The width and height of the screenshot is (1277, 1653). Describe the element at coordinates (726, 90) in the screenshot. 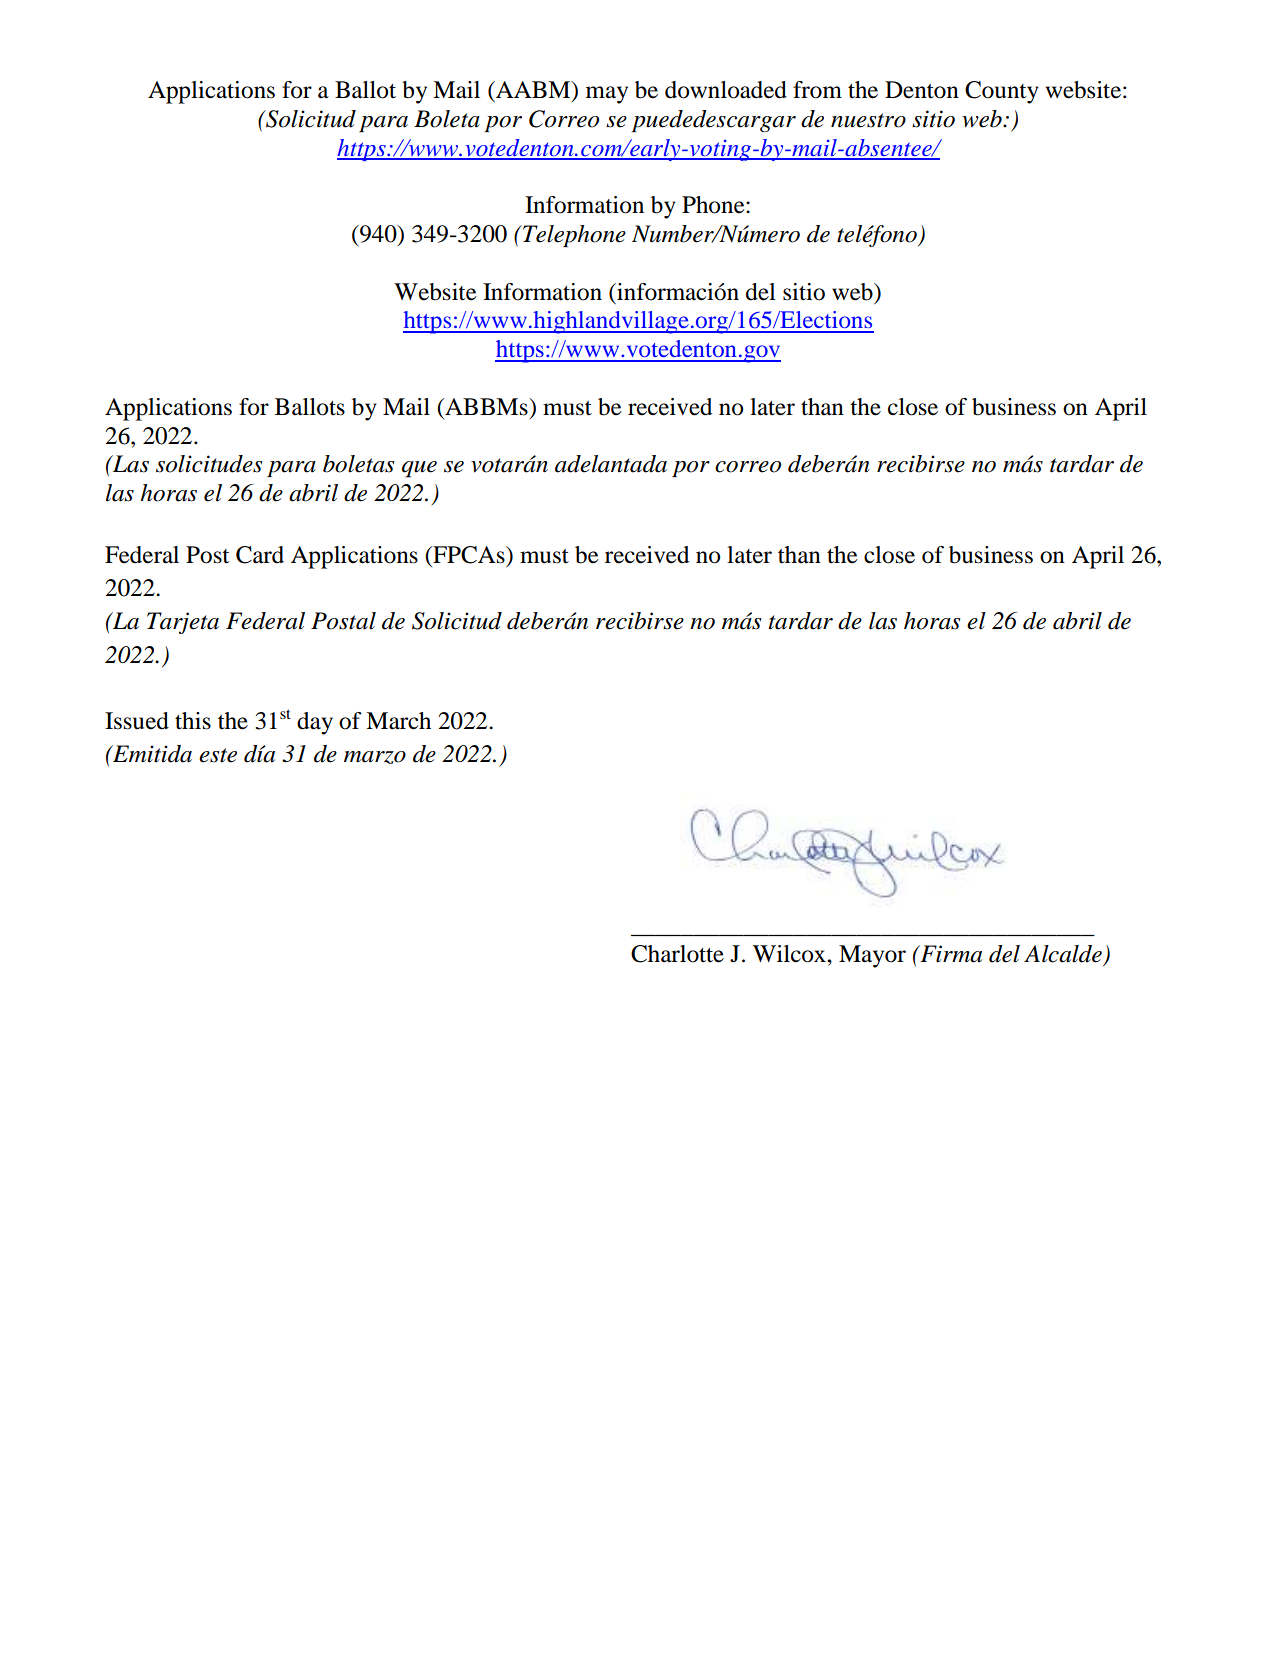

I see `downloaded` at that location.
